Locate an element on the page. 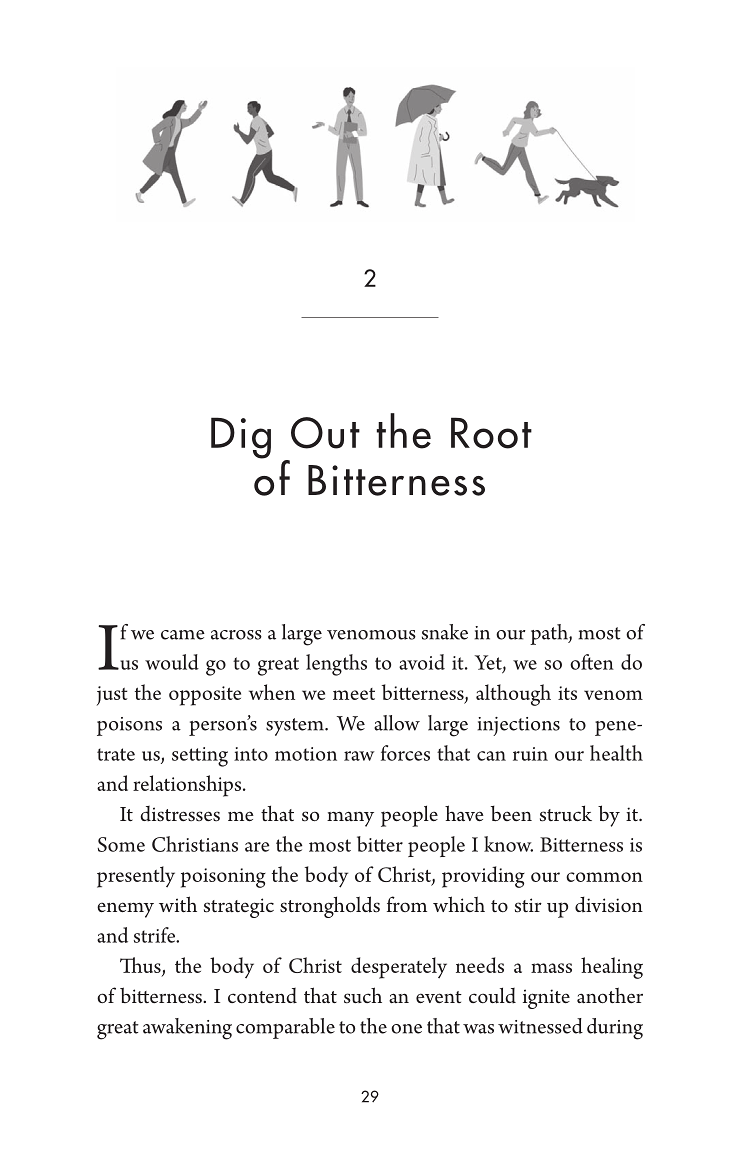 Image resolution: width=751 pixels, height=1160 pixels. Dig is located at coordinates (241, 438).
